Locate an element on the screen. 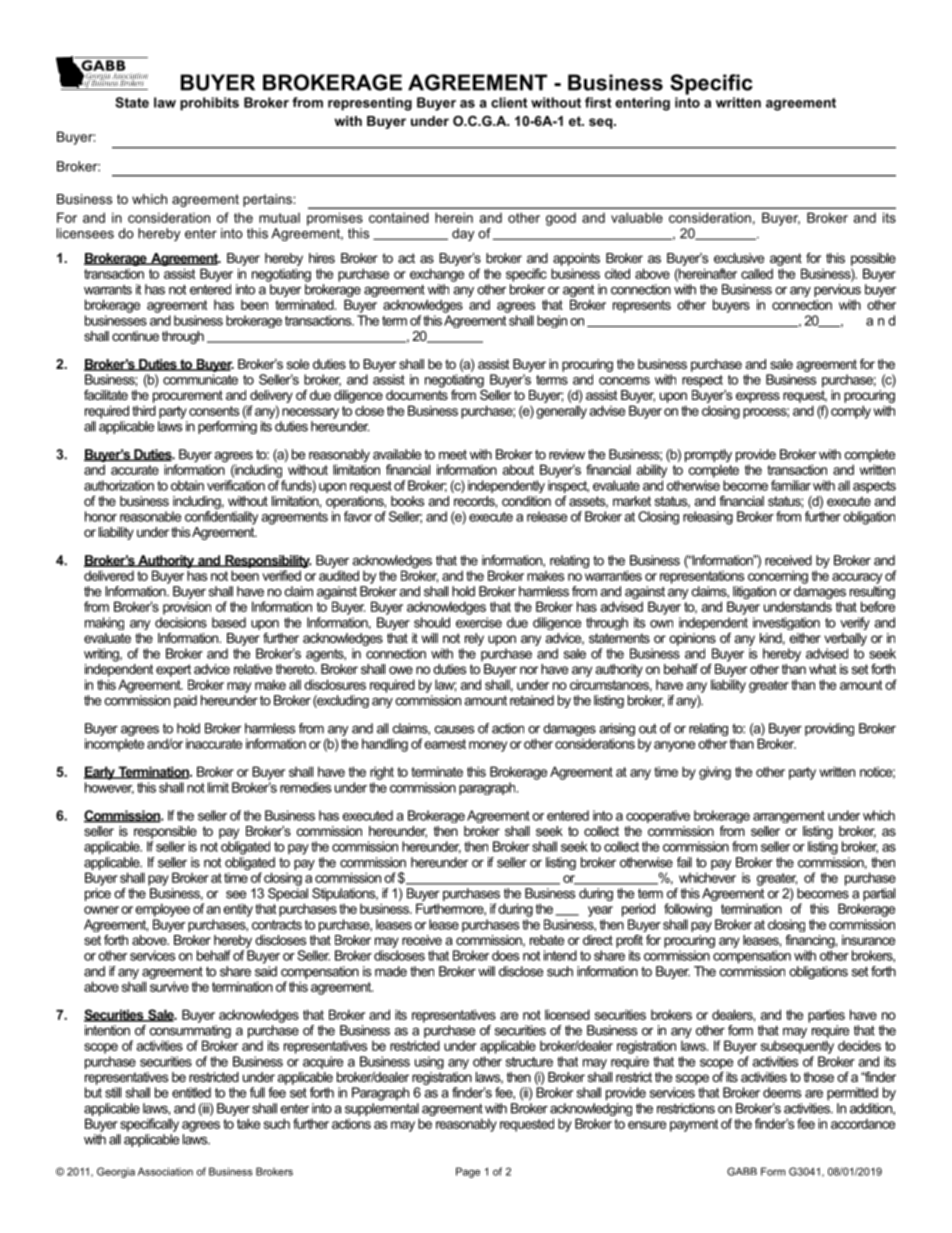 The image size is (952, 1233). Page is located at coordinates (468, 1172).
